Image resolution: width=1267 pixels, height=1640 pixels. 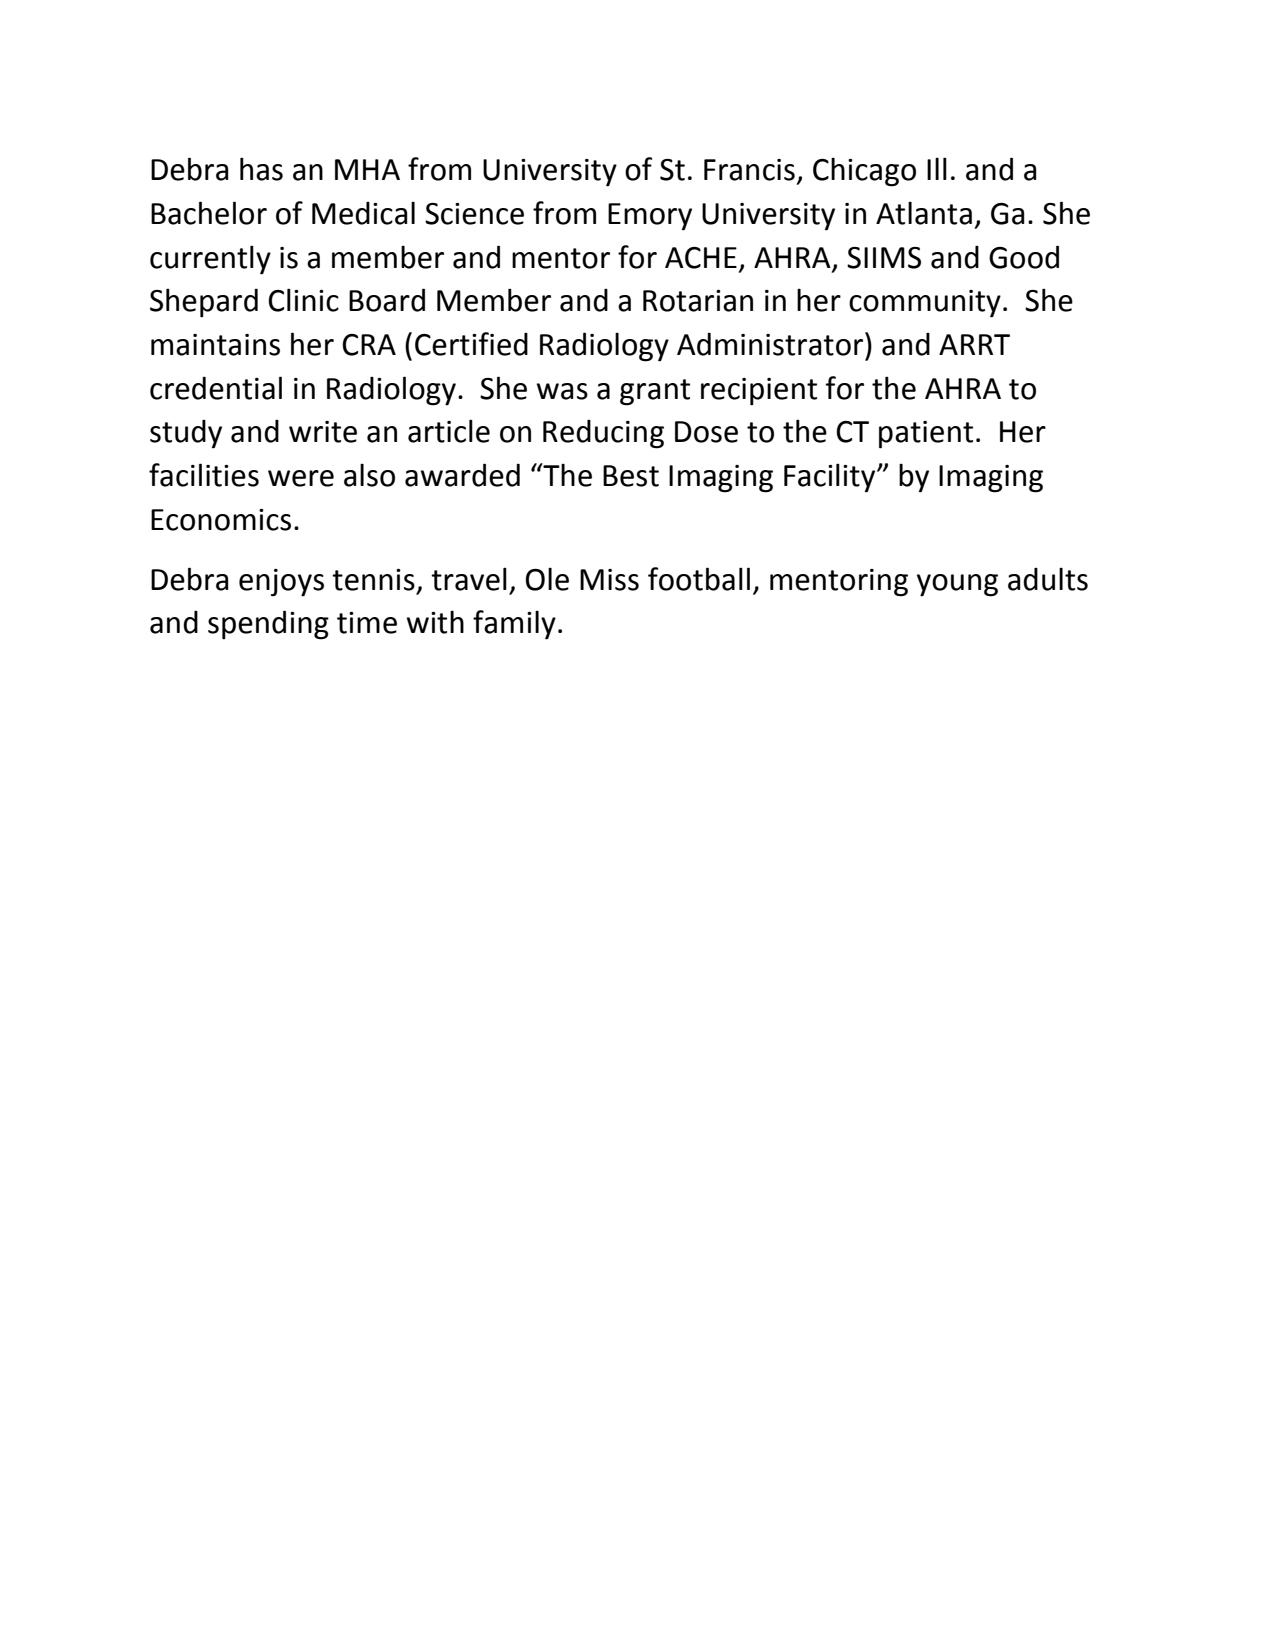 What do you see at coordinates (215, 345) in the screenshot?
I see `maintains` at bounding box center [215, 345].
